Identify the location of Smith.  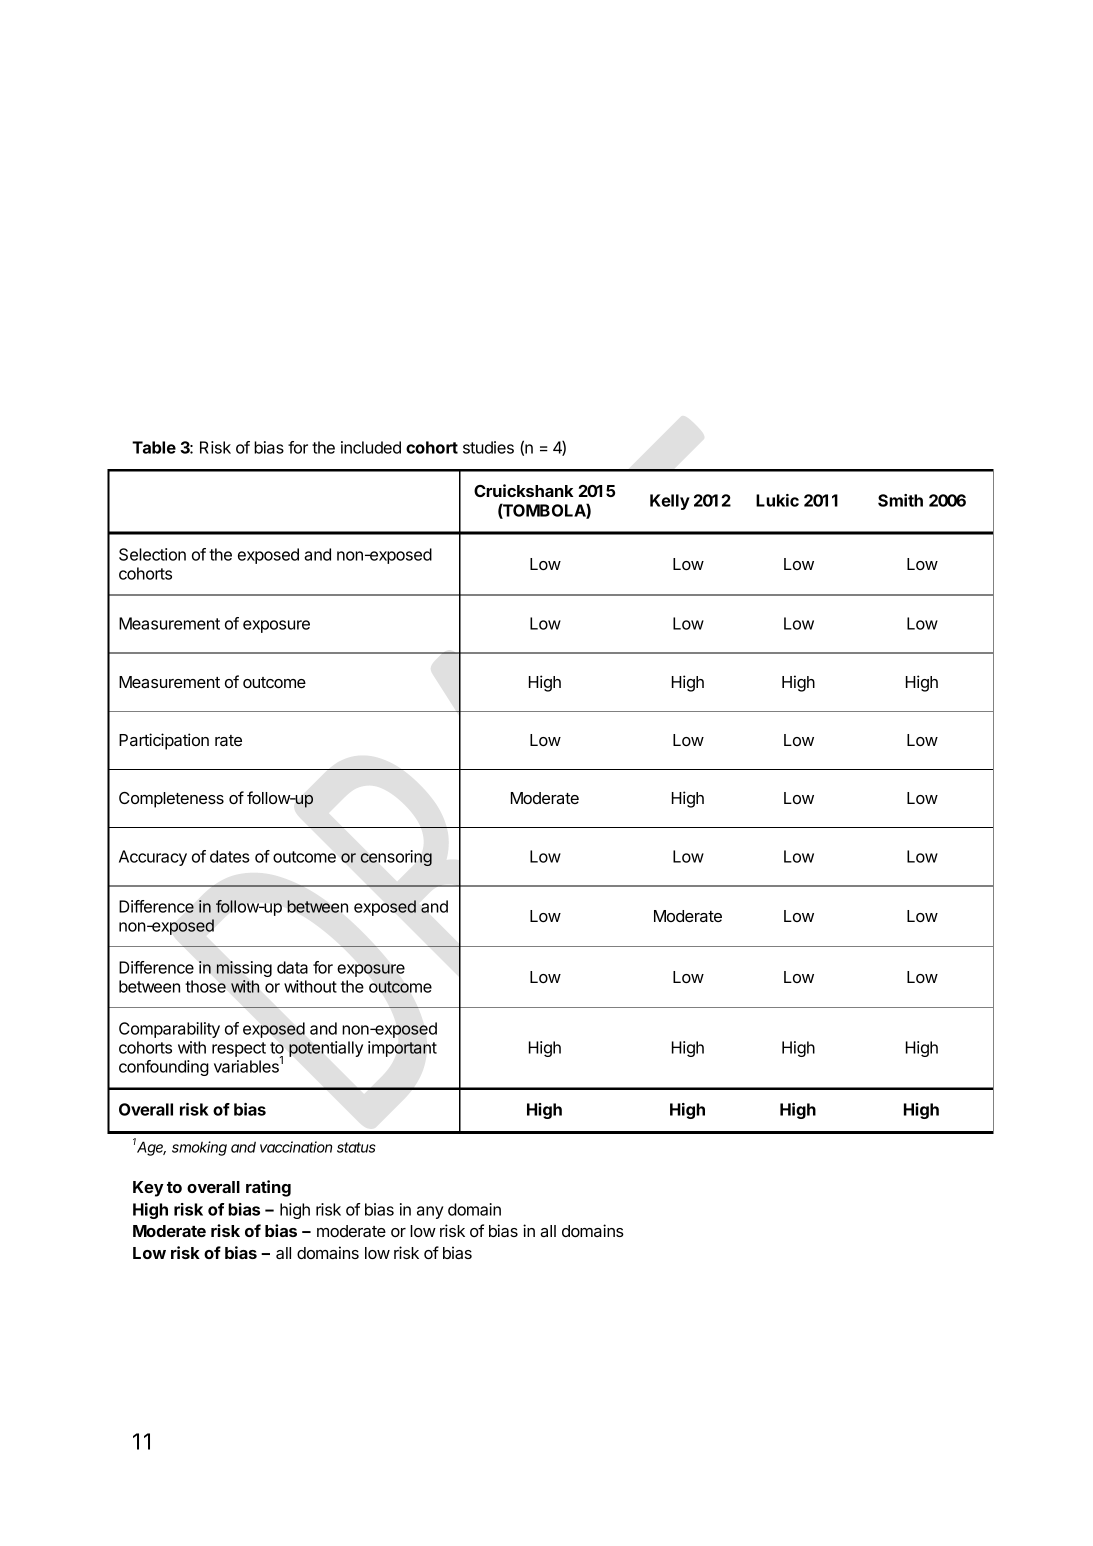
(900, 500).
